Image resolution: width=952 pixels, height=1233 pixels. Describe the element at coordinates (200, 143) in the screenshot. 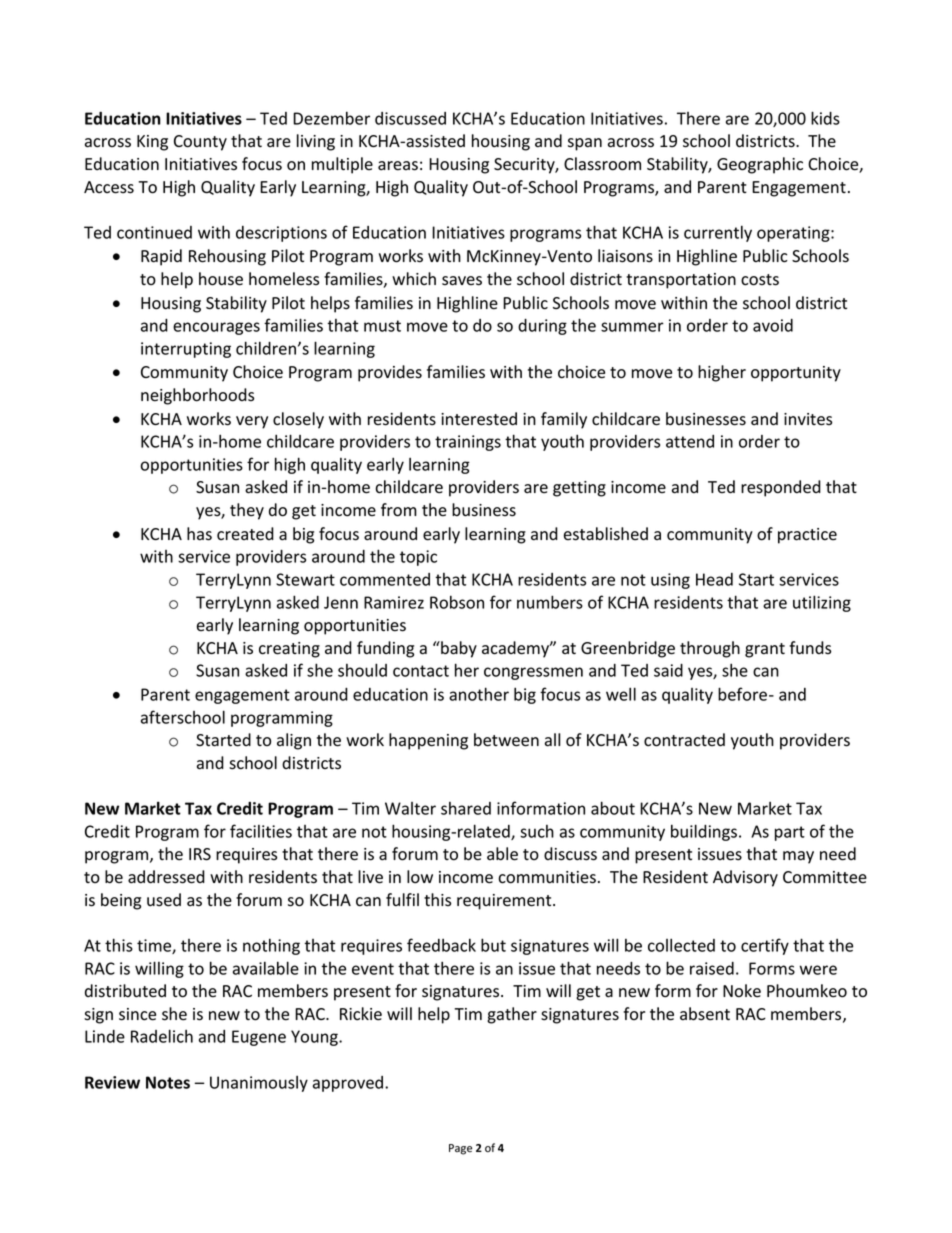

I see `County` at that location.
